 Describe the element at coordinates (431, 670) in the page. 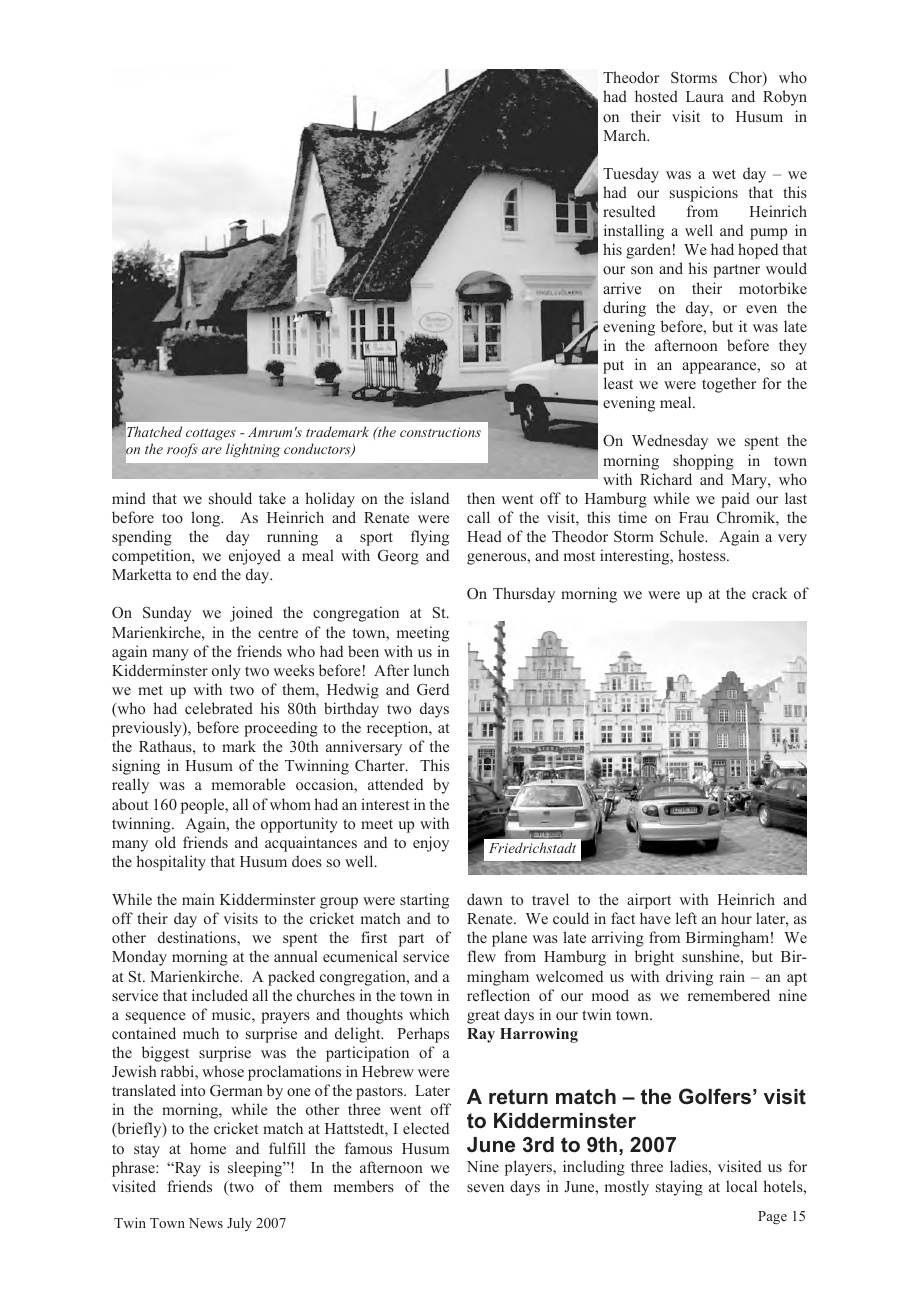

I see `lunch` at that location.
